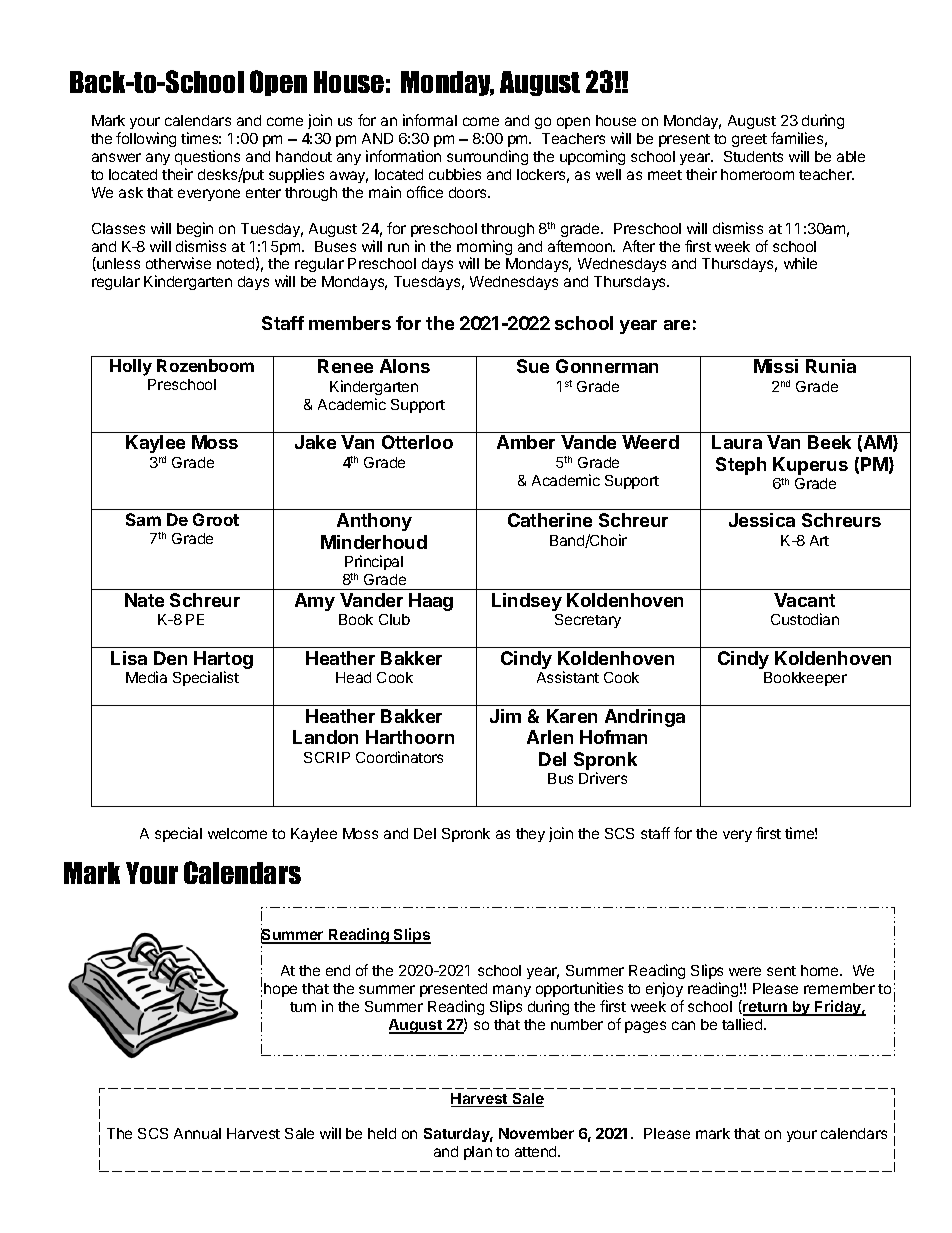 This document has width=952, height=1233. What do you see at coordinates (478, 1153) in the document?
I see `plan` at bounding box center [478, 1153].
